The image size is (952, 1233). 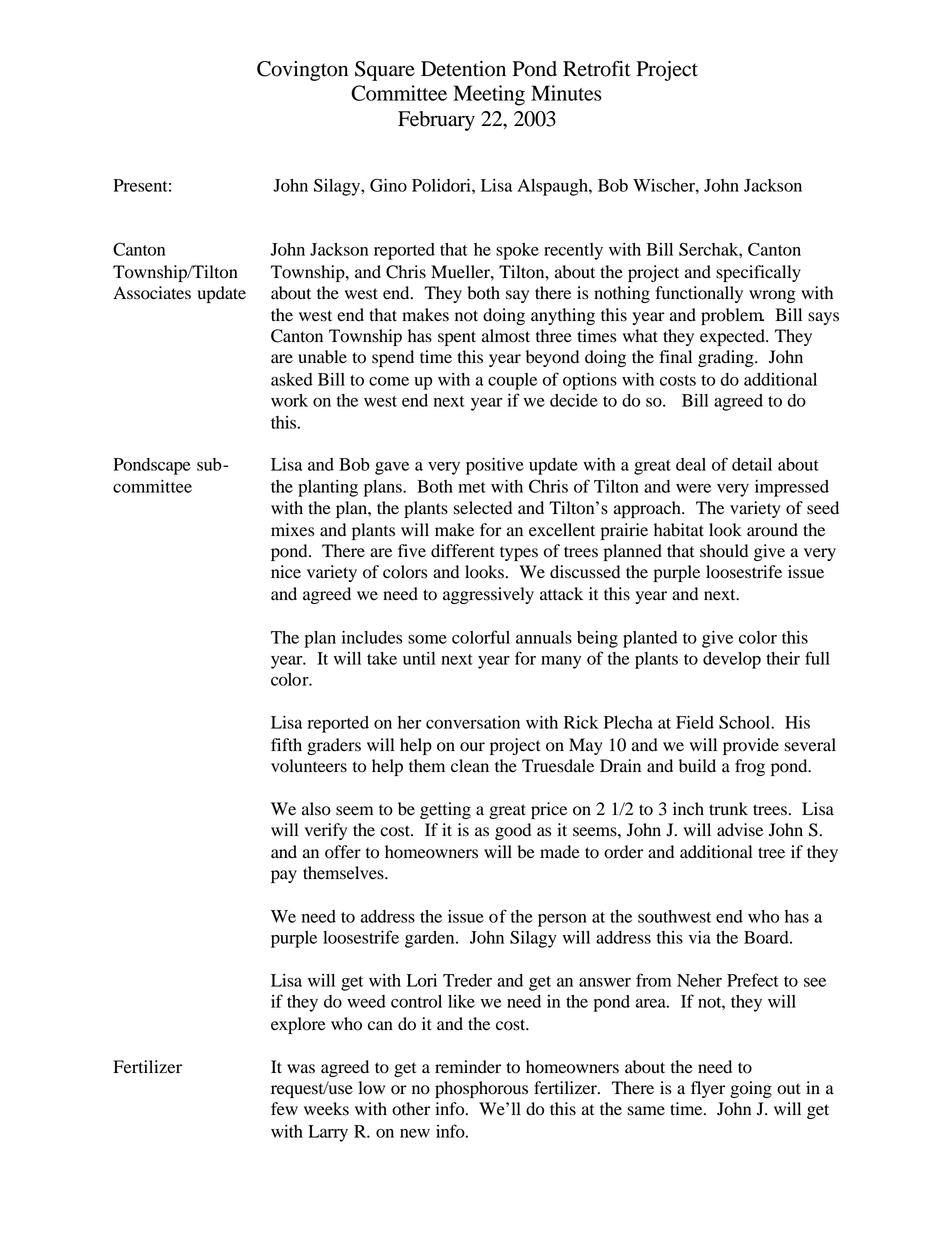 What do you see at coordinates (284, 1109) in the document?
I see `few` at bounding box center [284, 1109].
